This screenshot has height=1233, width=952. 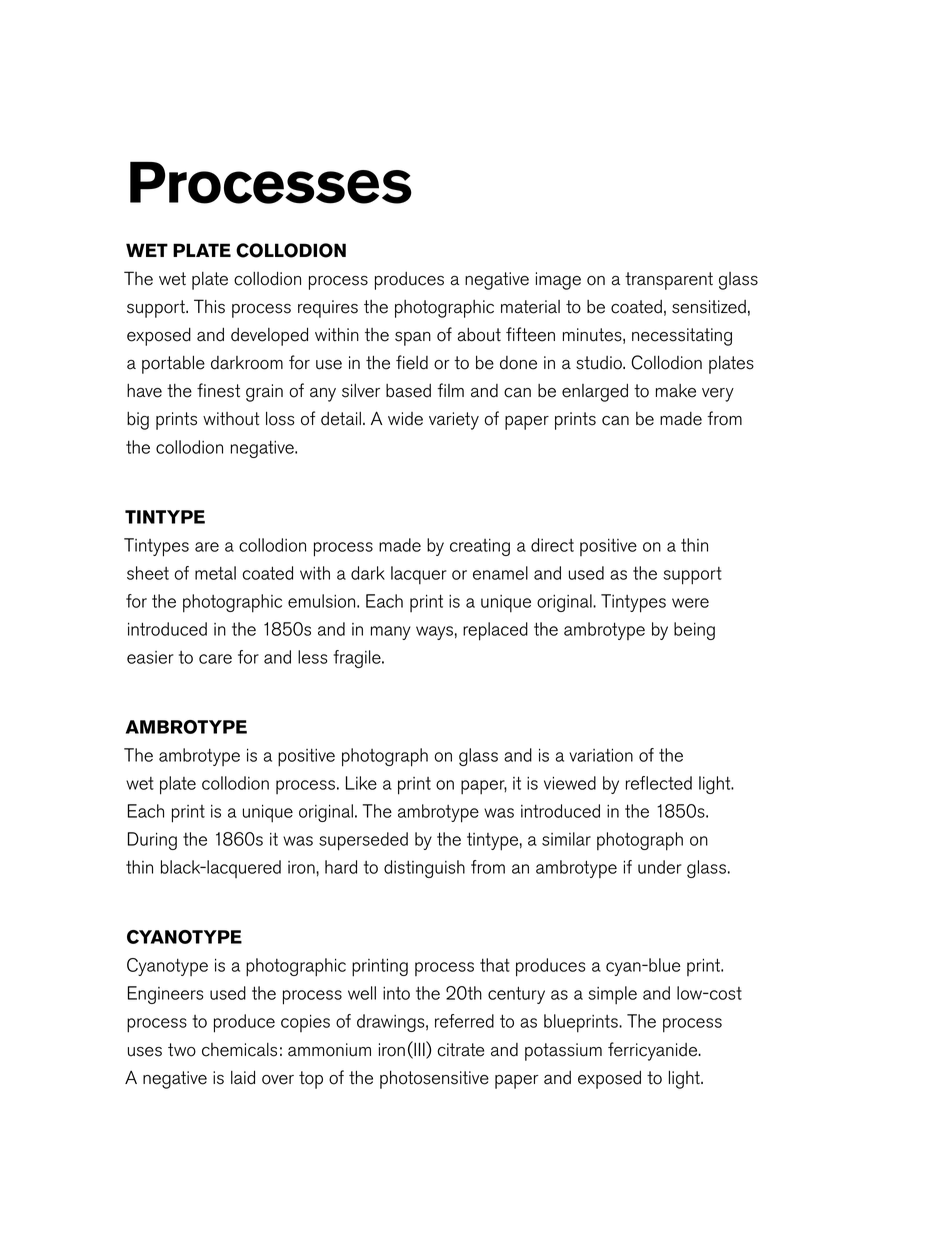 I want to click on two, so click(x=182, y=1050).
